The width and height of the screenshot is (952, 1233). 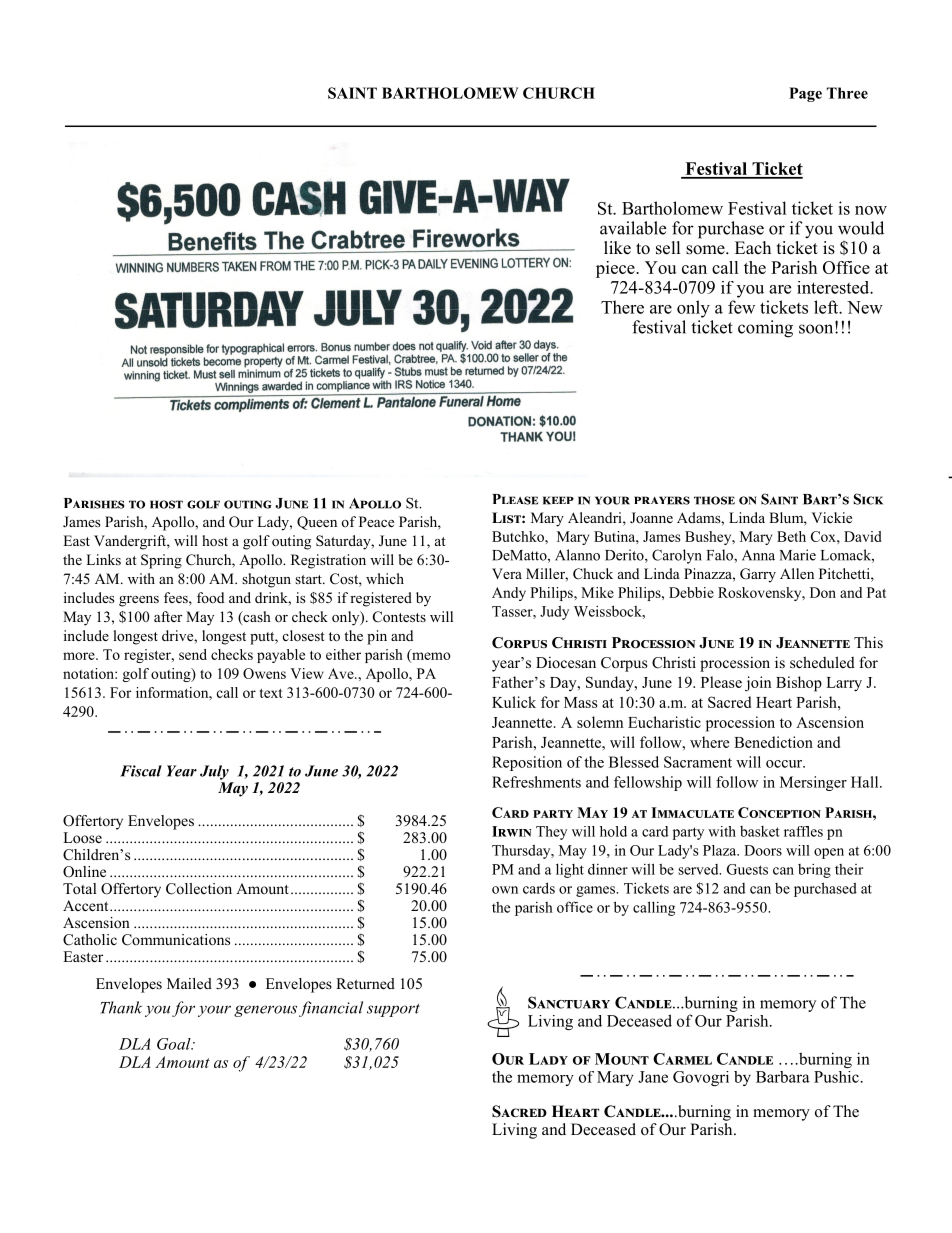 What do you see at coordinates (352, 93) in the screenshot?
I see `SAINT` at bounding box center [352, 93].
